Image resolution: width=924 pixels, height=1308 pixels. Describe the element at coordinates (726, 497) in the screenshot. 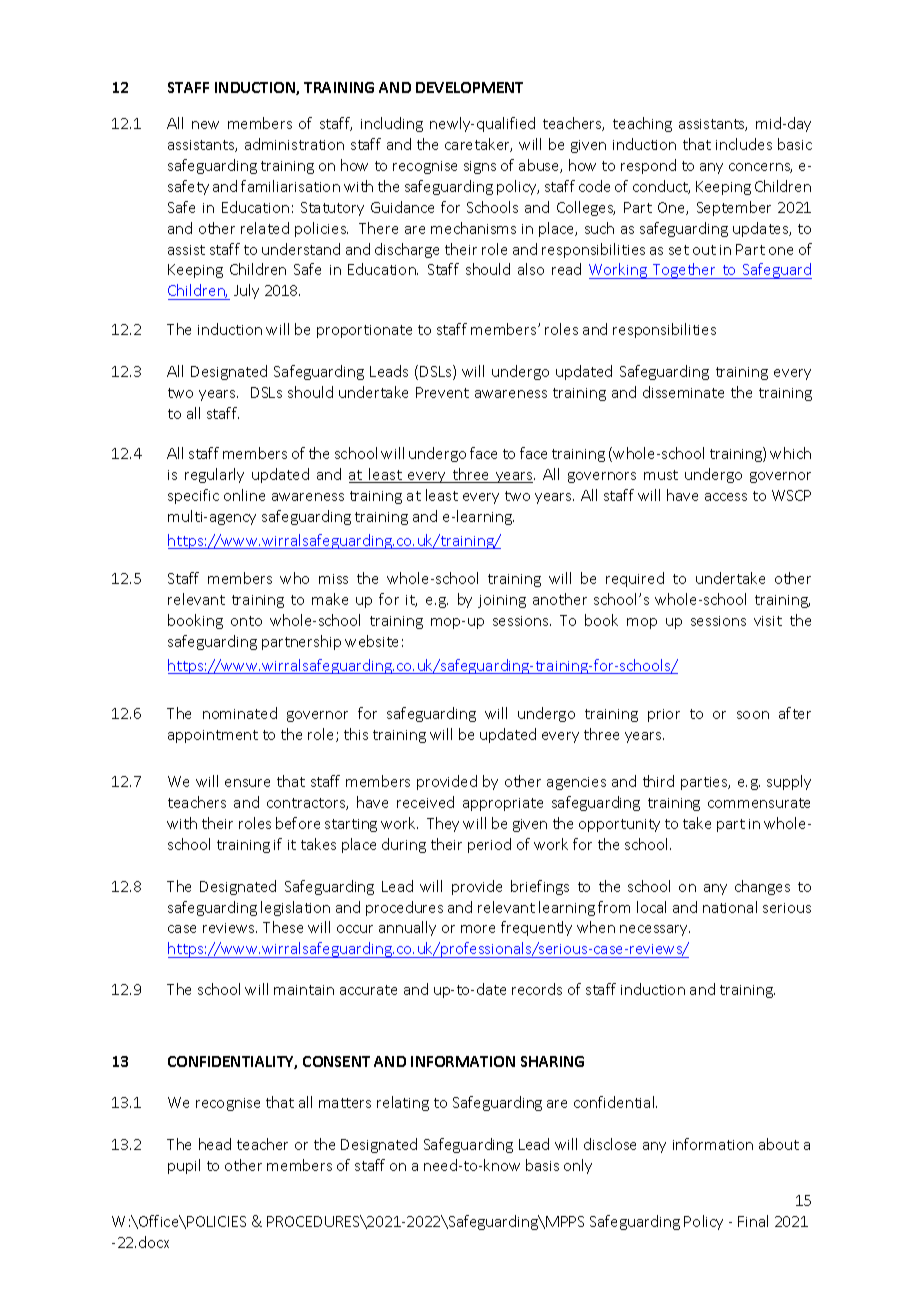

I see `access` at that location.
